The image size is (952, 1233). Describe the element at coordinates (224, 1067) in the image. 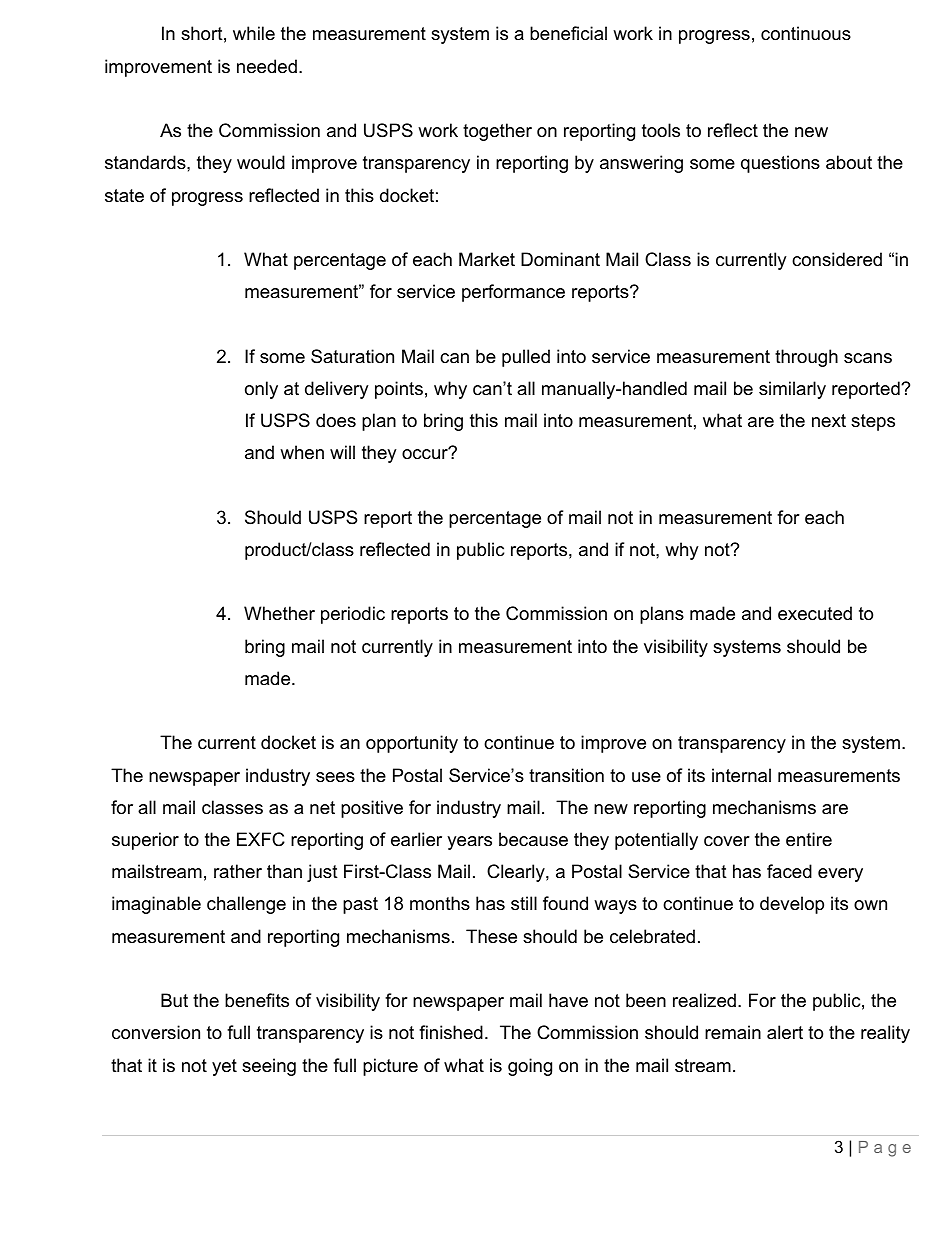

I see `yet` at that location.
